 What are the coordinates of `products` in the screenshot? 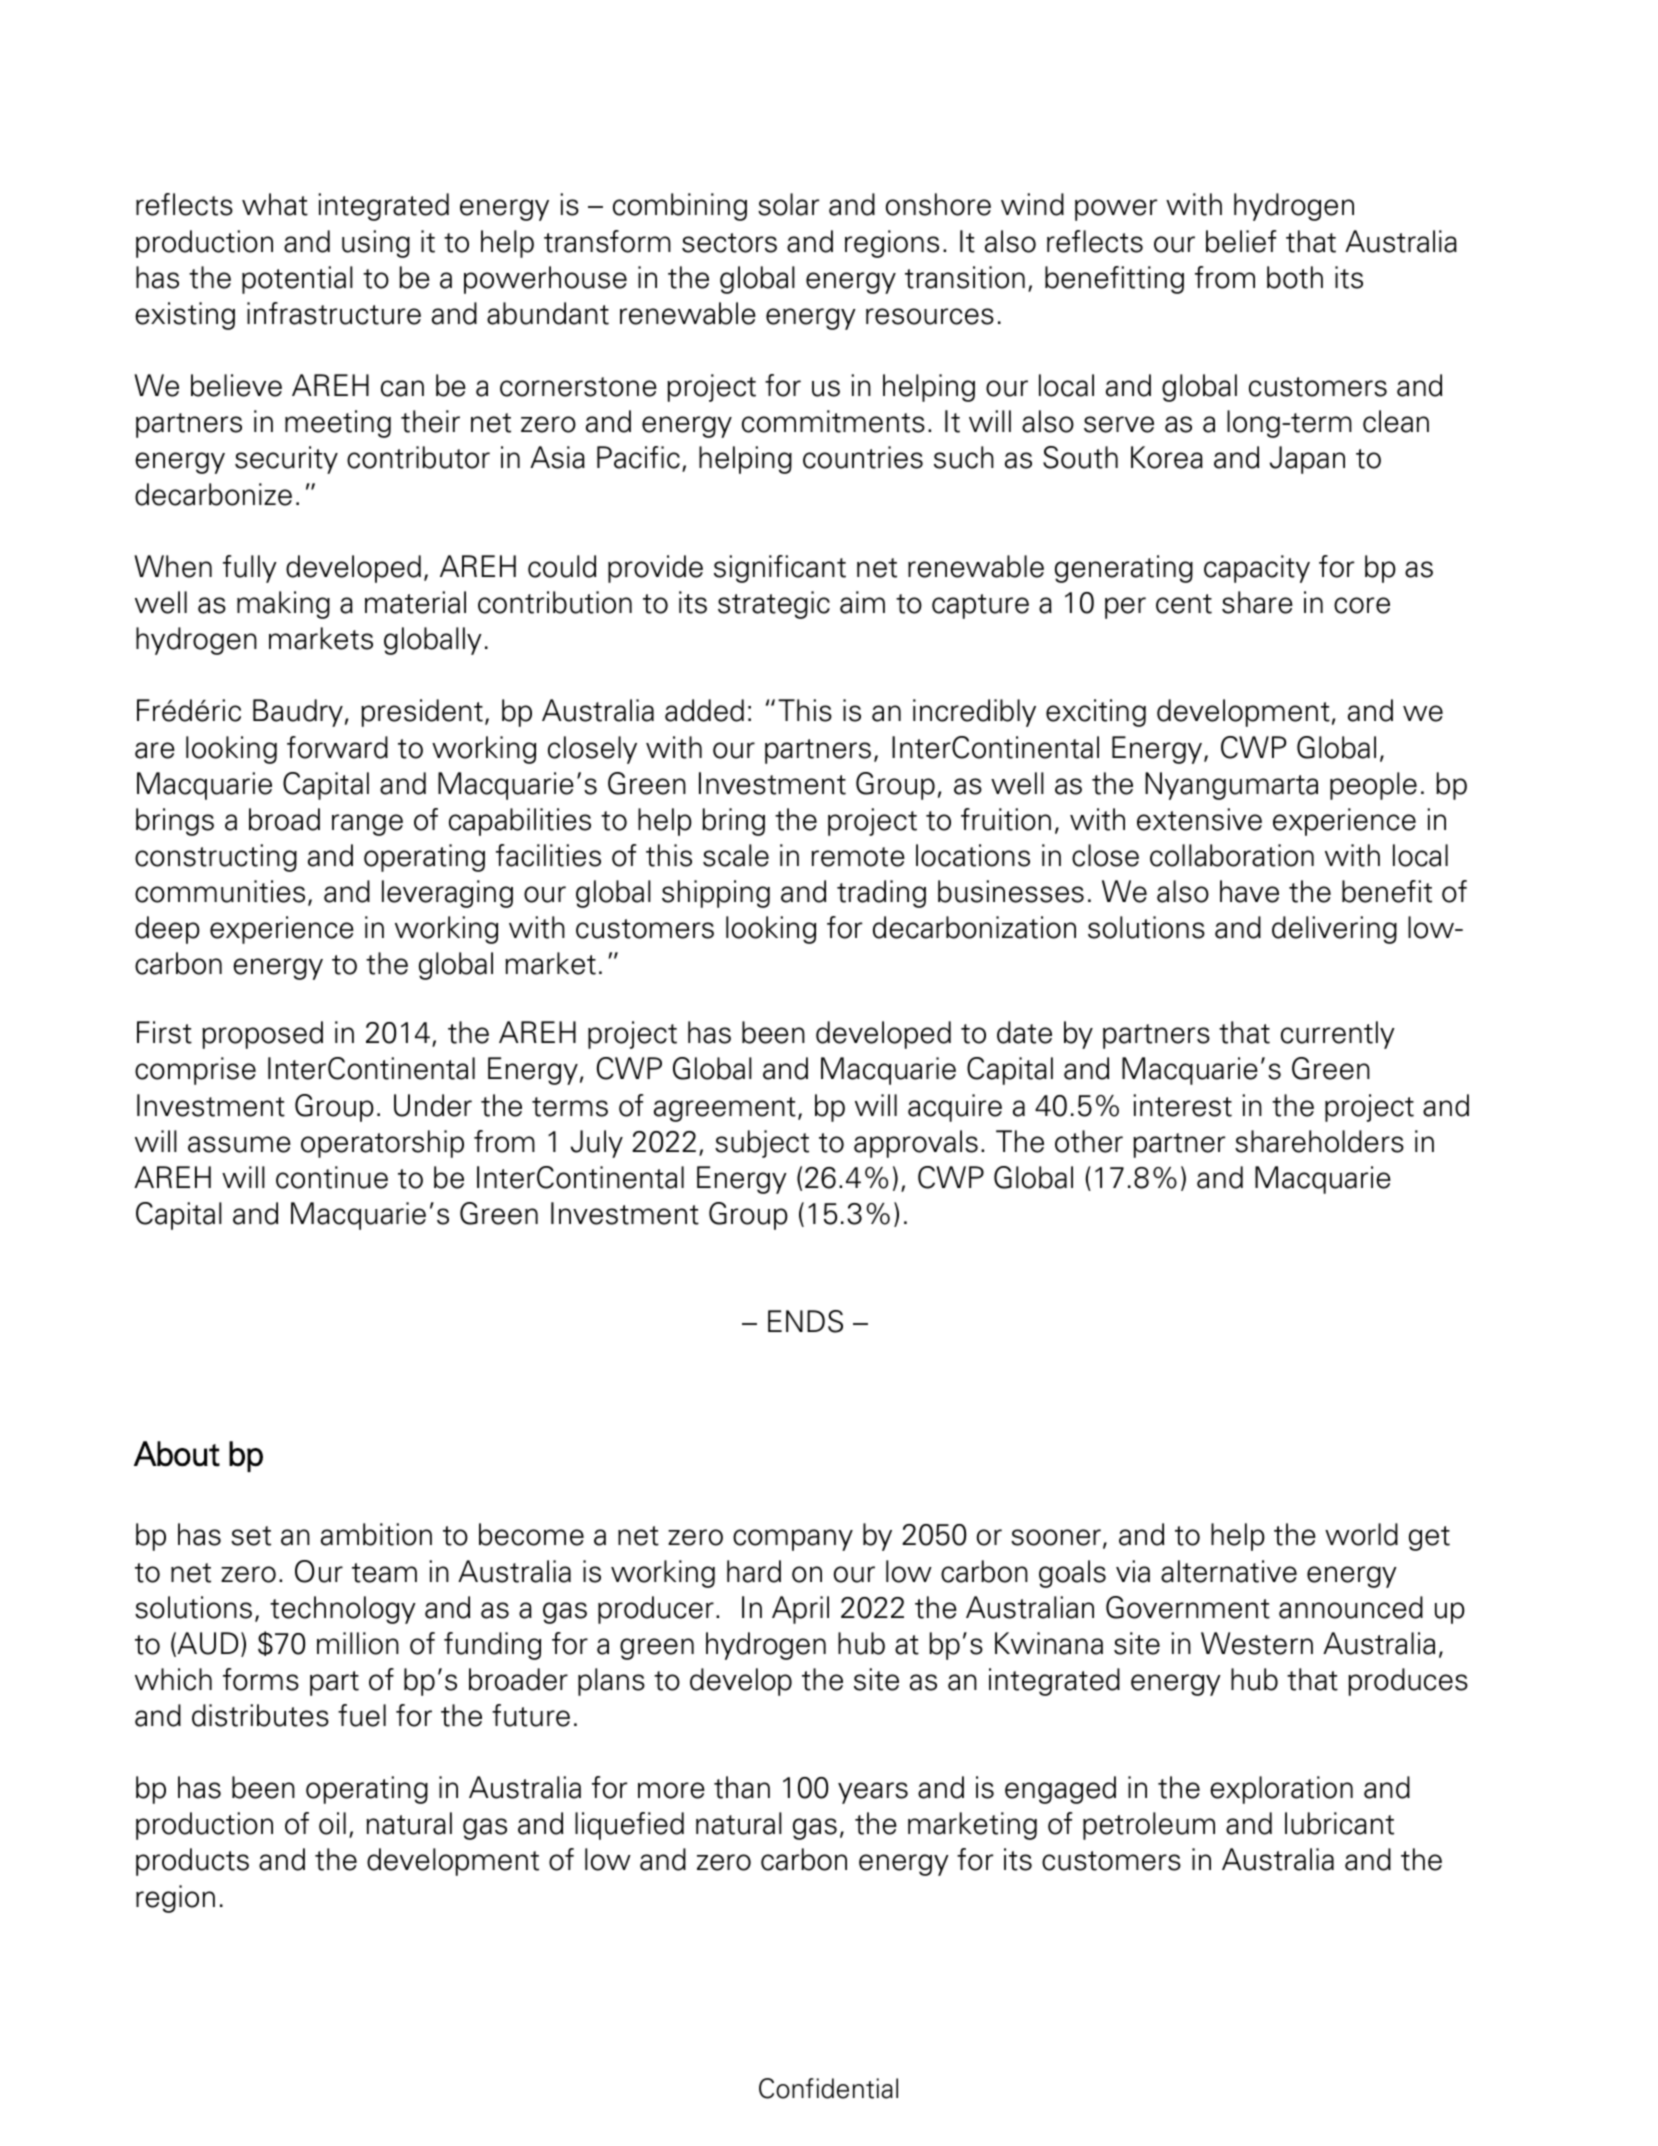 It's located at (192, 1862).
